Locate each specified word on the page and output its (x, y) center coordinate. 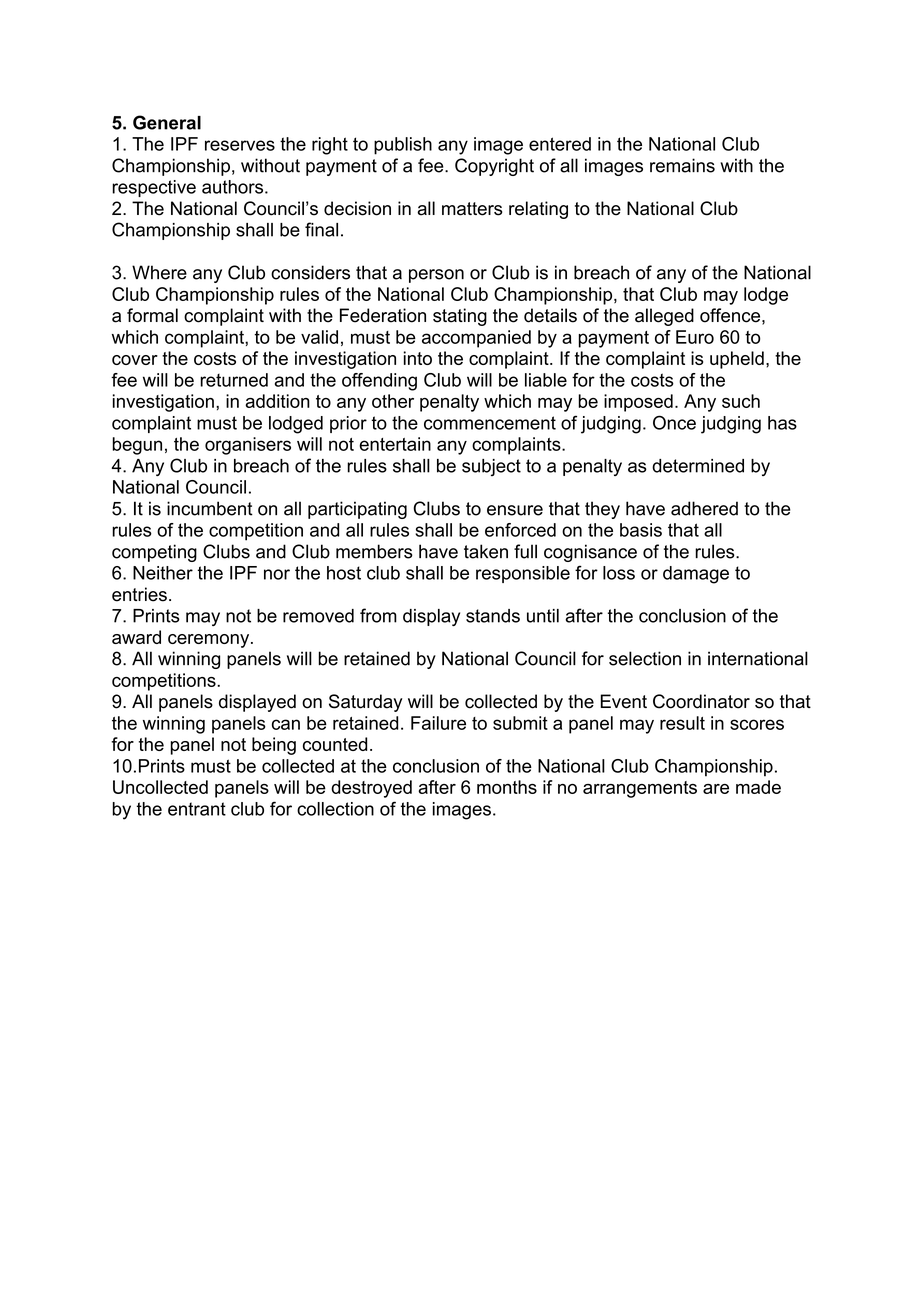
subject (491, 467)
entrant (197, 809)
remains (682, 165)
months (507, 787)
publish (403, 146)
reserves (240, 145)
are (716, 789)
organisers (248, 446)
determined (698, 466)
